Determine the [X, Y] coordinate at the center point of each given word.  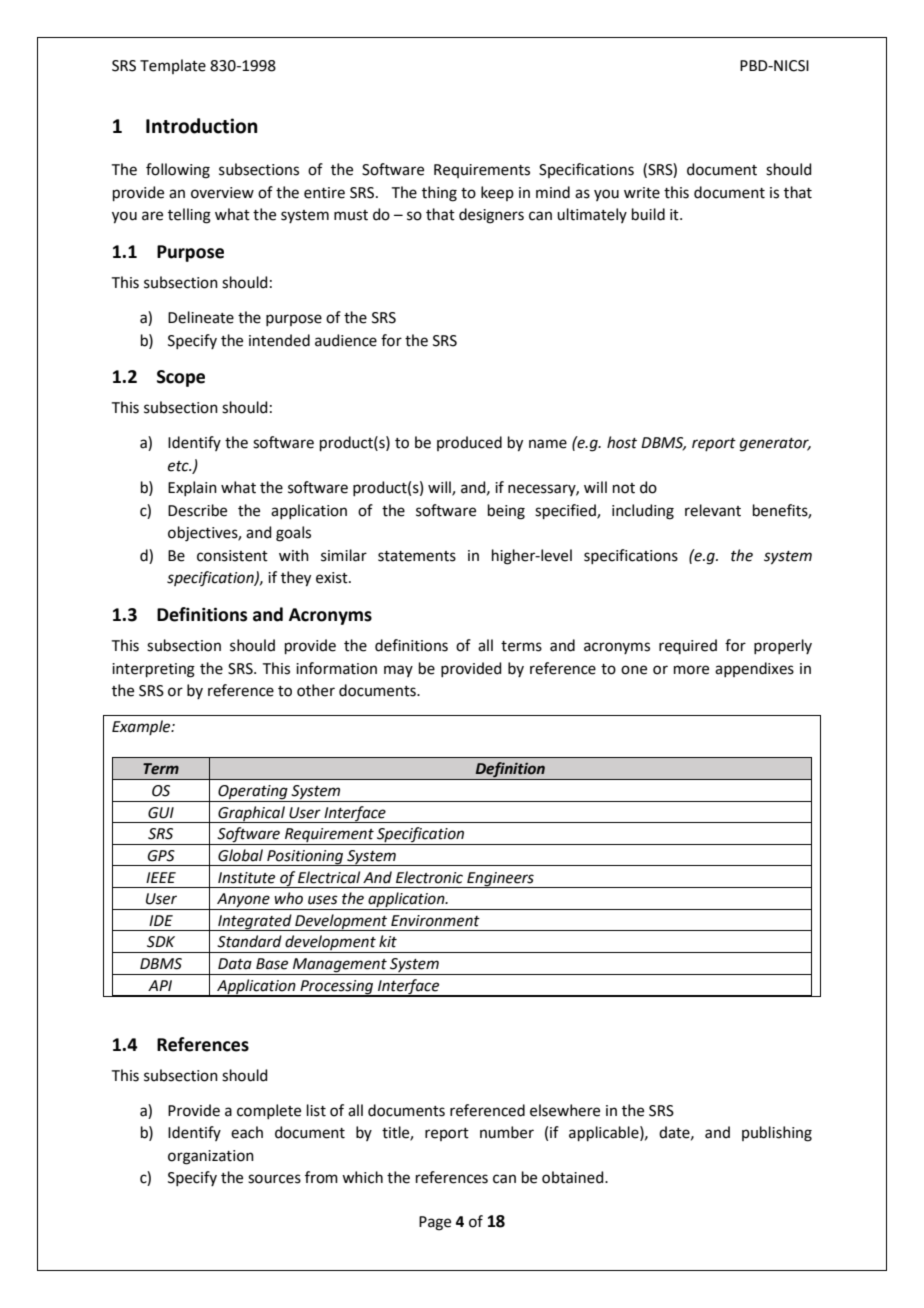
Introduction [202, 126]
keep [497, 193]
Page [435, 1223]
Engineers [500, 880]
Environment [435, 921]
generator [775, 445]
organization [211, 1157]
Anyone [243, 901]
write [642, 193]
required [688, 646]
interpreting [153, 670]
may [398, 671]
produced [469, 443]
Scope [181, 378]
